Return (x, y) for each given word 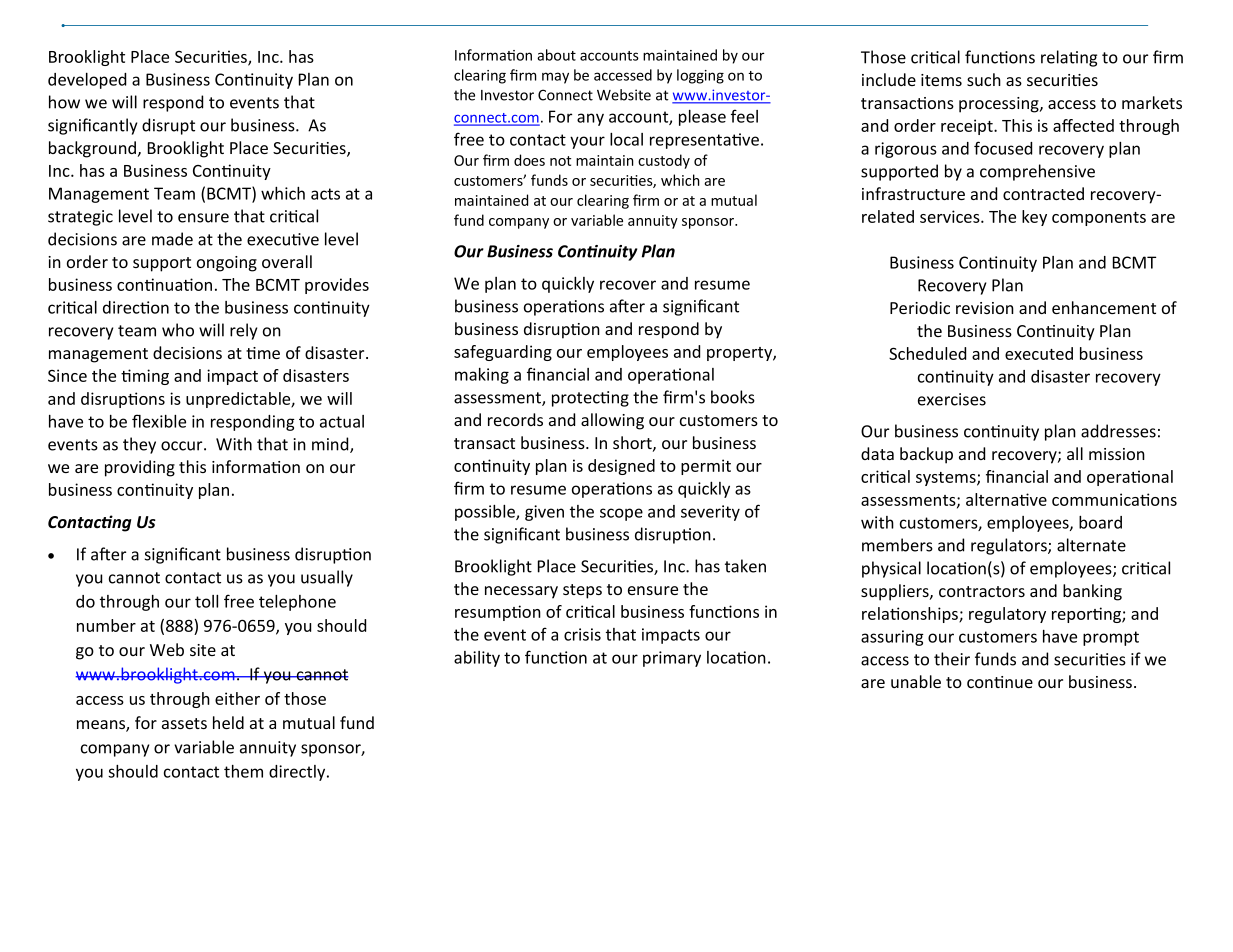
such (984, 79)
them (243, 771)
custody (664, 161)
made (172, 239)
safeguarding (503, 353)
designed (621, 467)
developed (87, 80)
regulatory (1007, 615)
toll (206, 601)
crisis (582, 634)
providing (140, 468)
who (178, 330)
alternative (1006, 499)
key (1034, 218)
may (555, 78)
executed (1039, 353)
